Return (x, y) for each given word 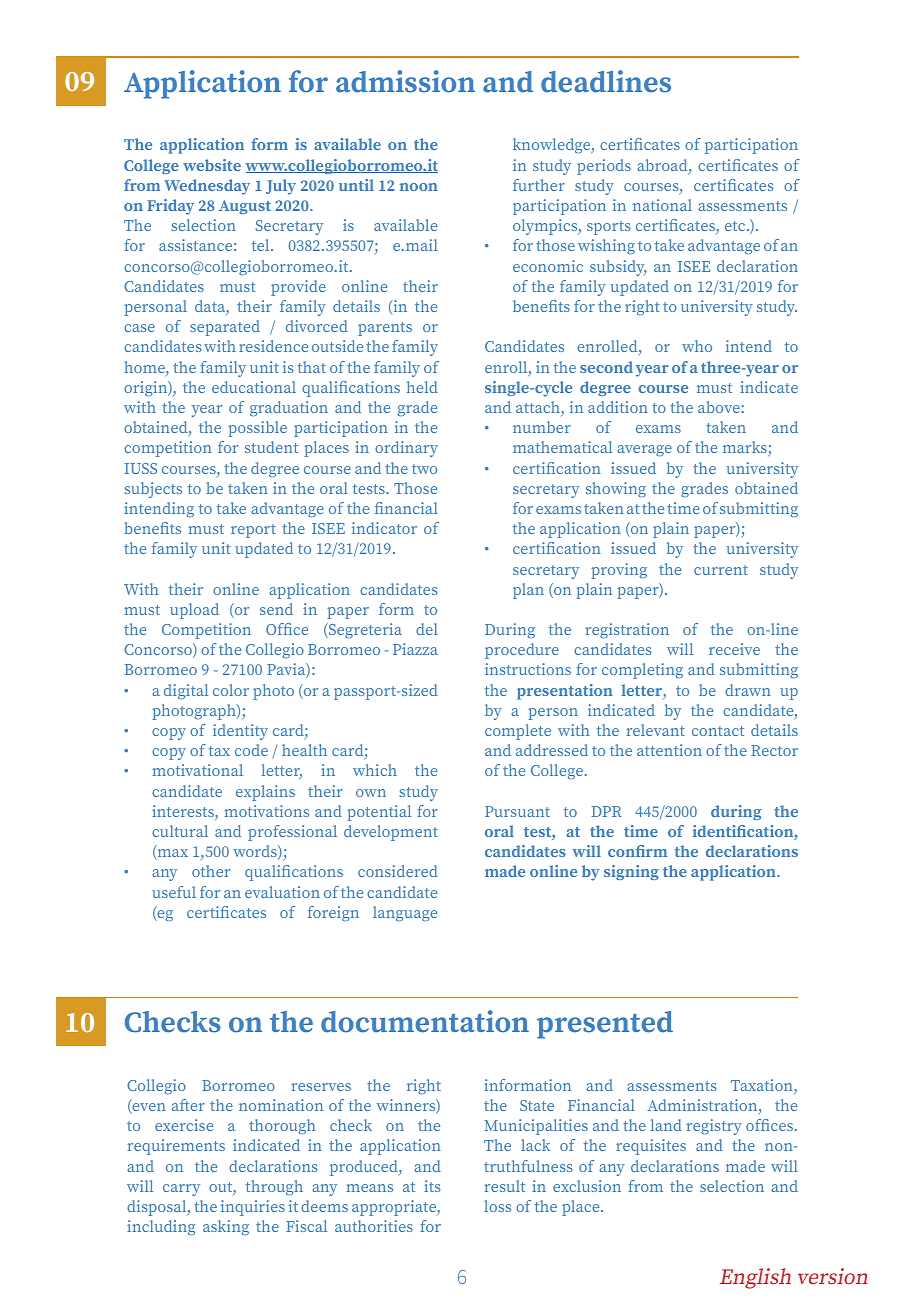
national (662, 205)
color (231, 690)
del (427, 629)
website (212, 165)
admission (405, 81)
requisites (651, 1147)
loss (497, 1206)
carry (181, 1190)
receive (734, 649)
